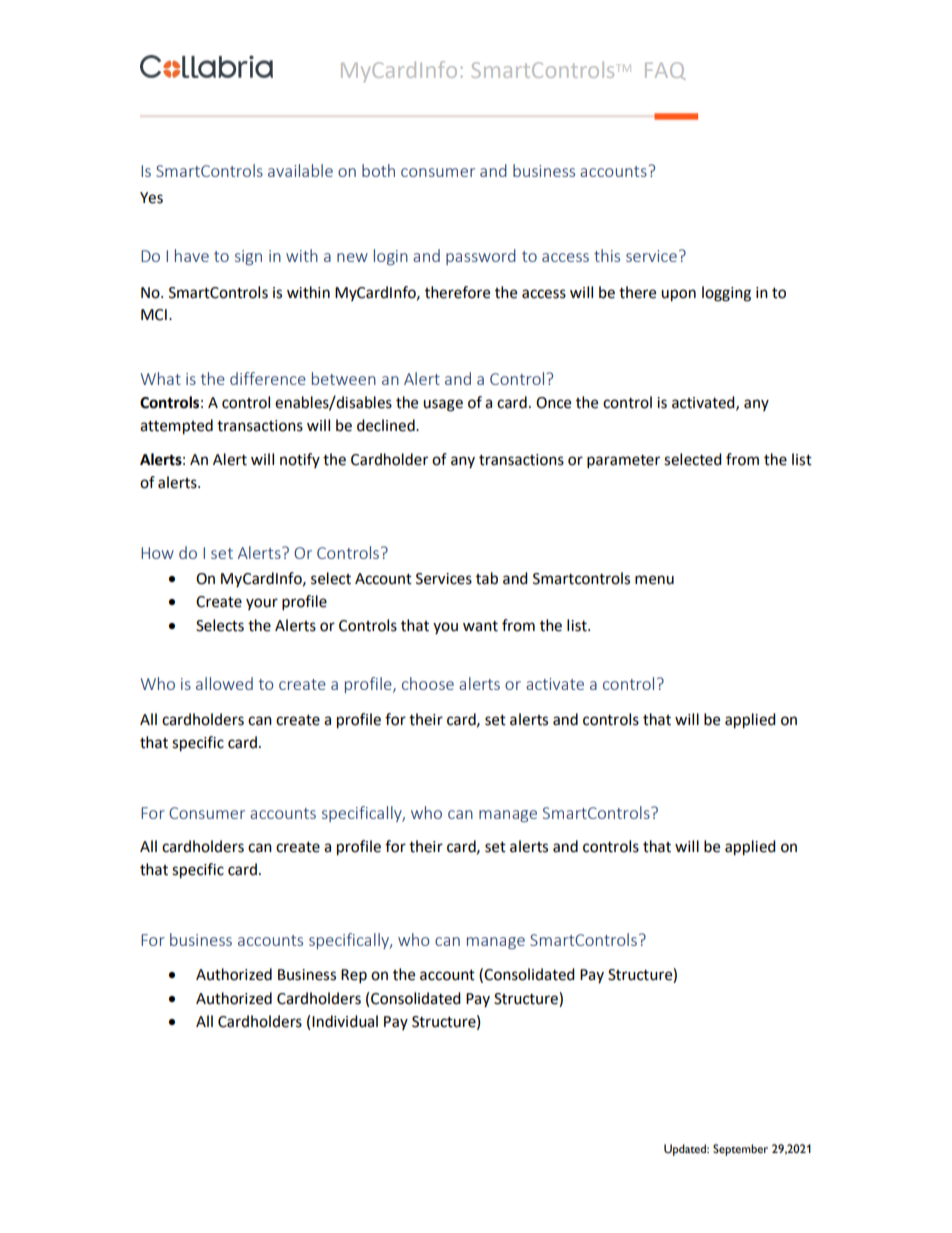 This image has height=1233, width=952. I want to click on available, so click(300, 170).
